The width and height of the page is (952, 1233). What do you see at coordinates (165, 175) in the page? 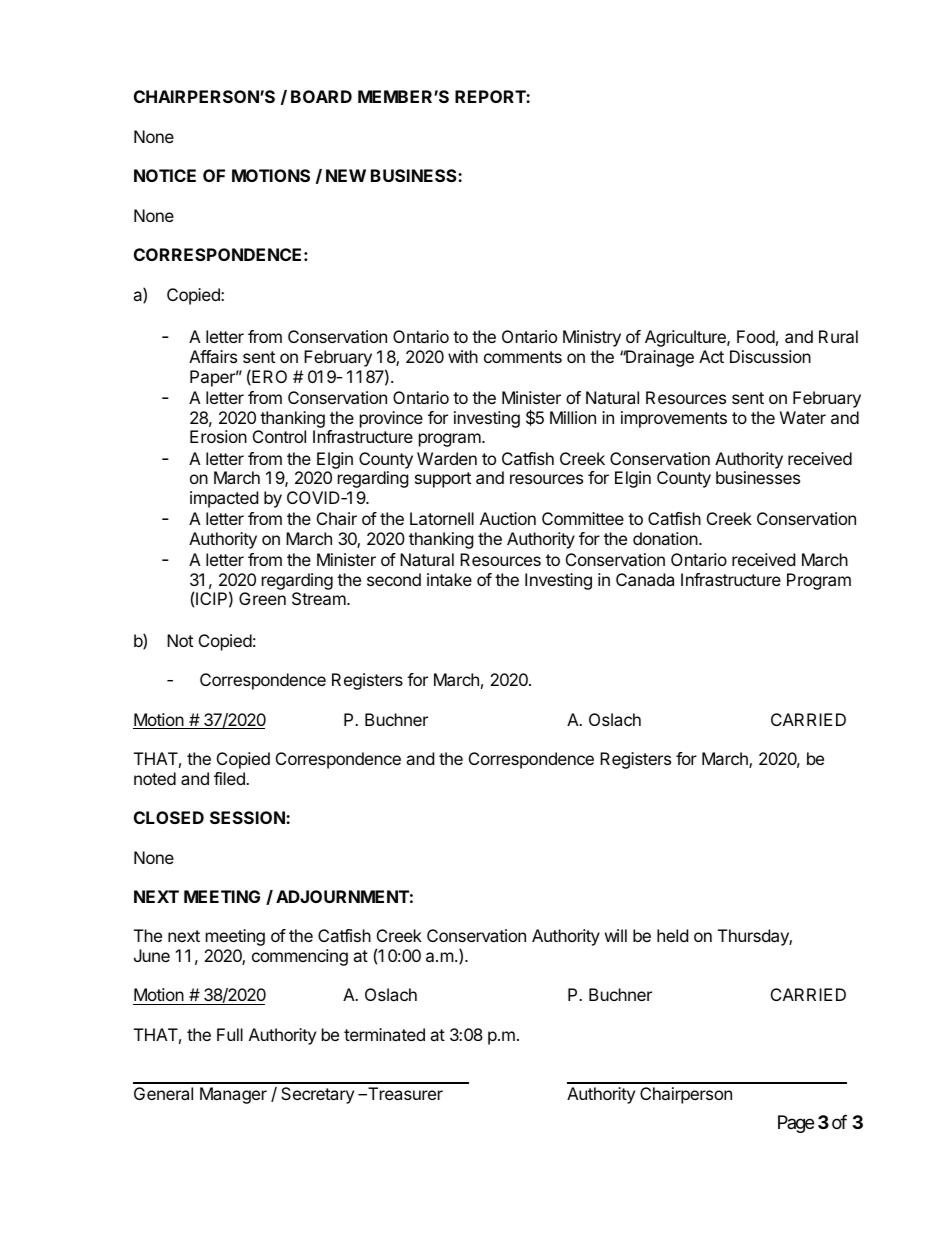
I see `NOTICE` at bounding box center [165, 175].
